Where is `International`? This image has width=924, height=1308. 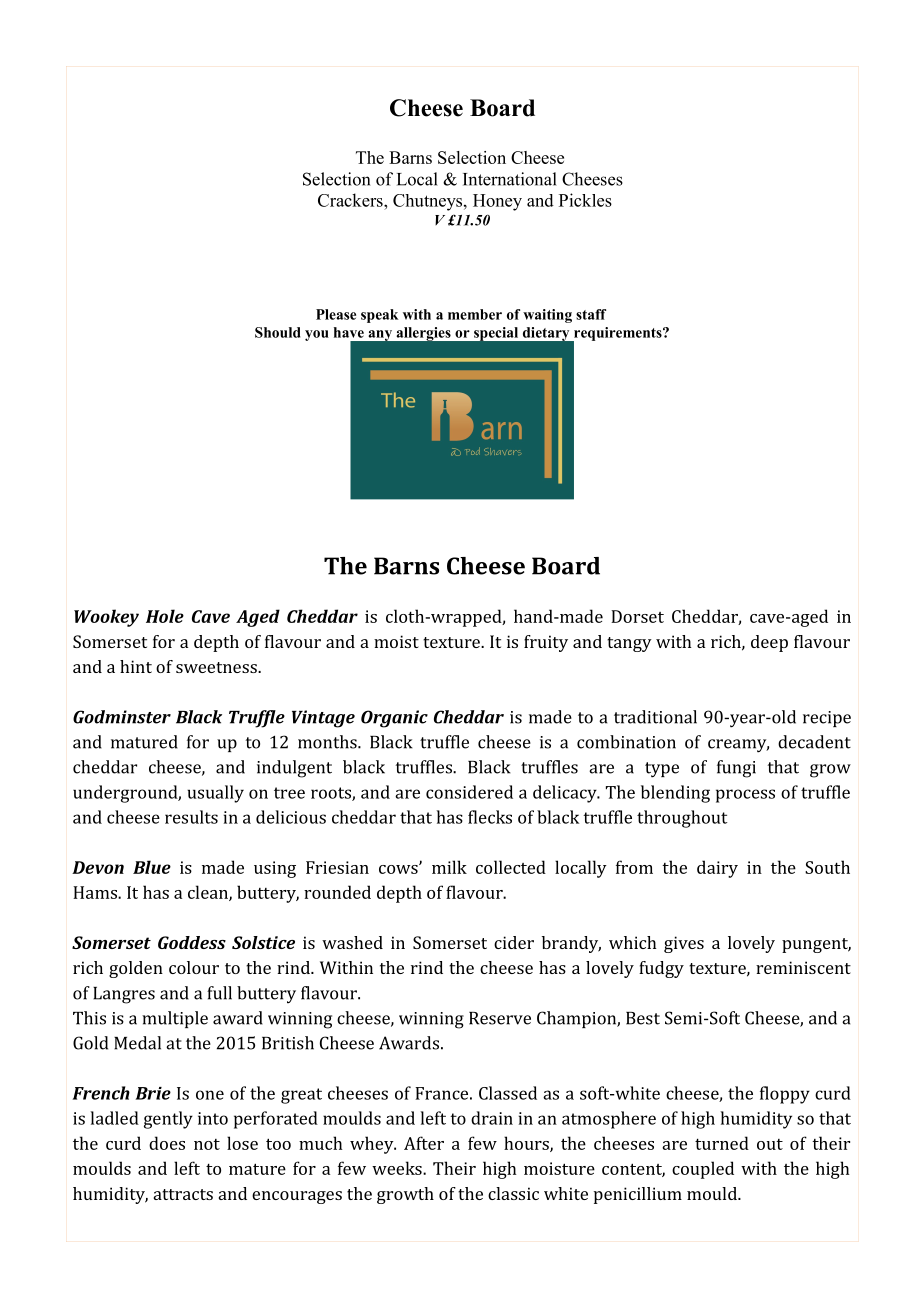
International is located at coordinates (510, 179).
